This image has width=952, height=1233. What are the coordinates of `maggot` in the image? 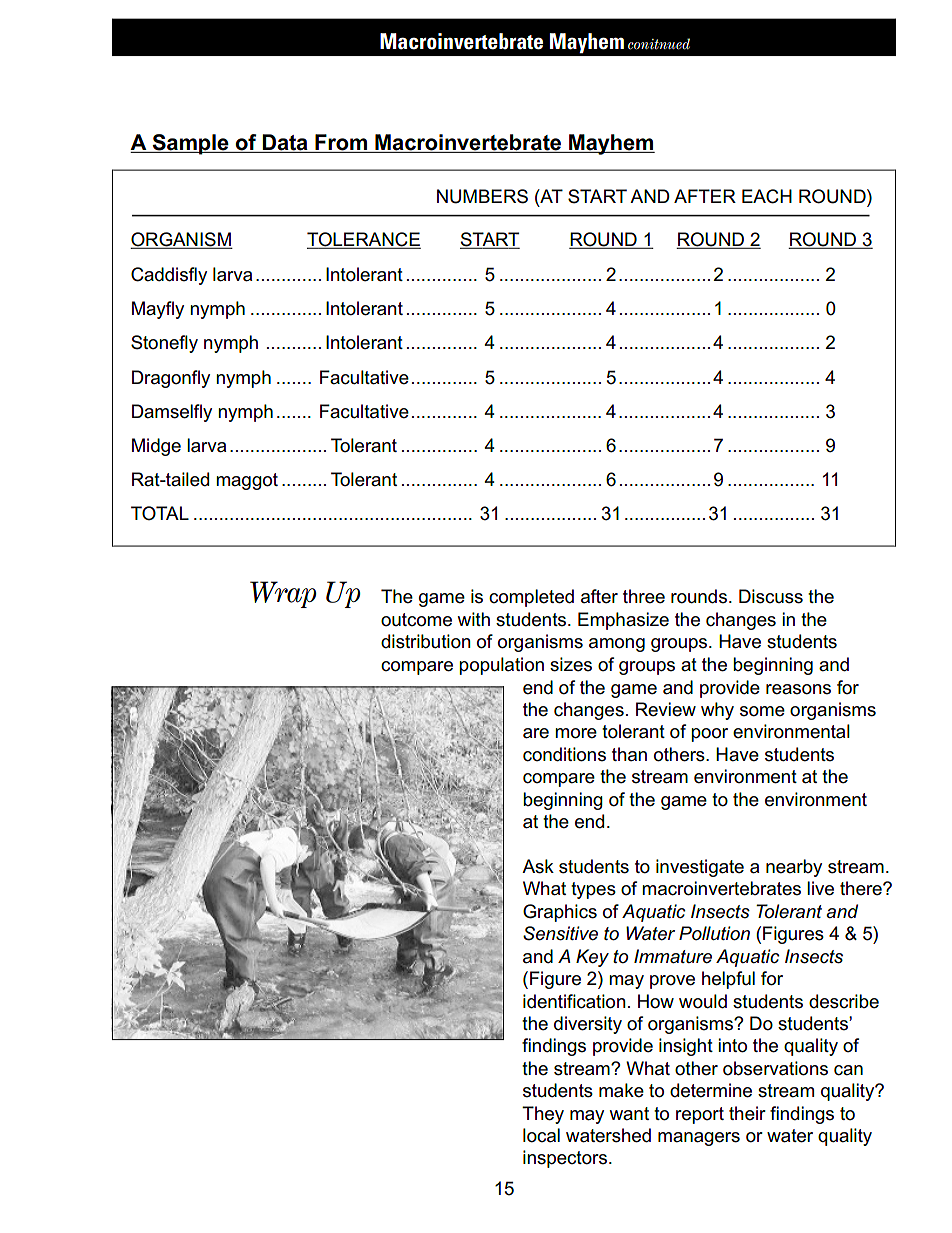 It's located at (247, 481).
